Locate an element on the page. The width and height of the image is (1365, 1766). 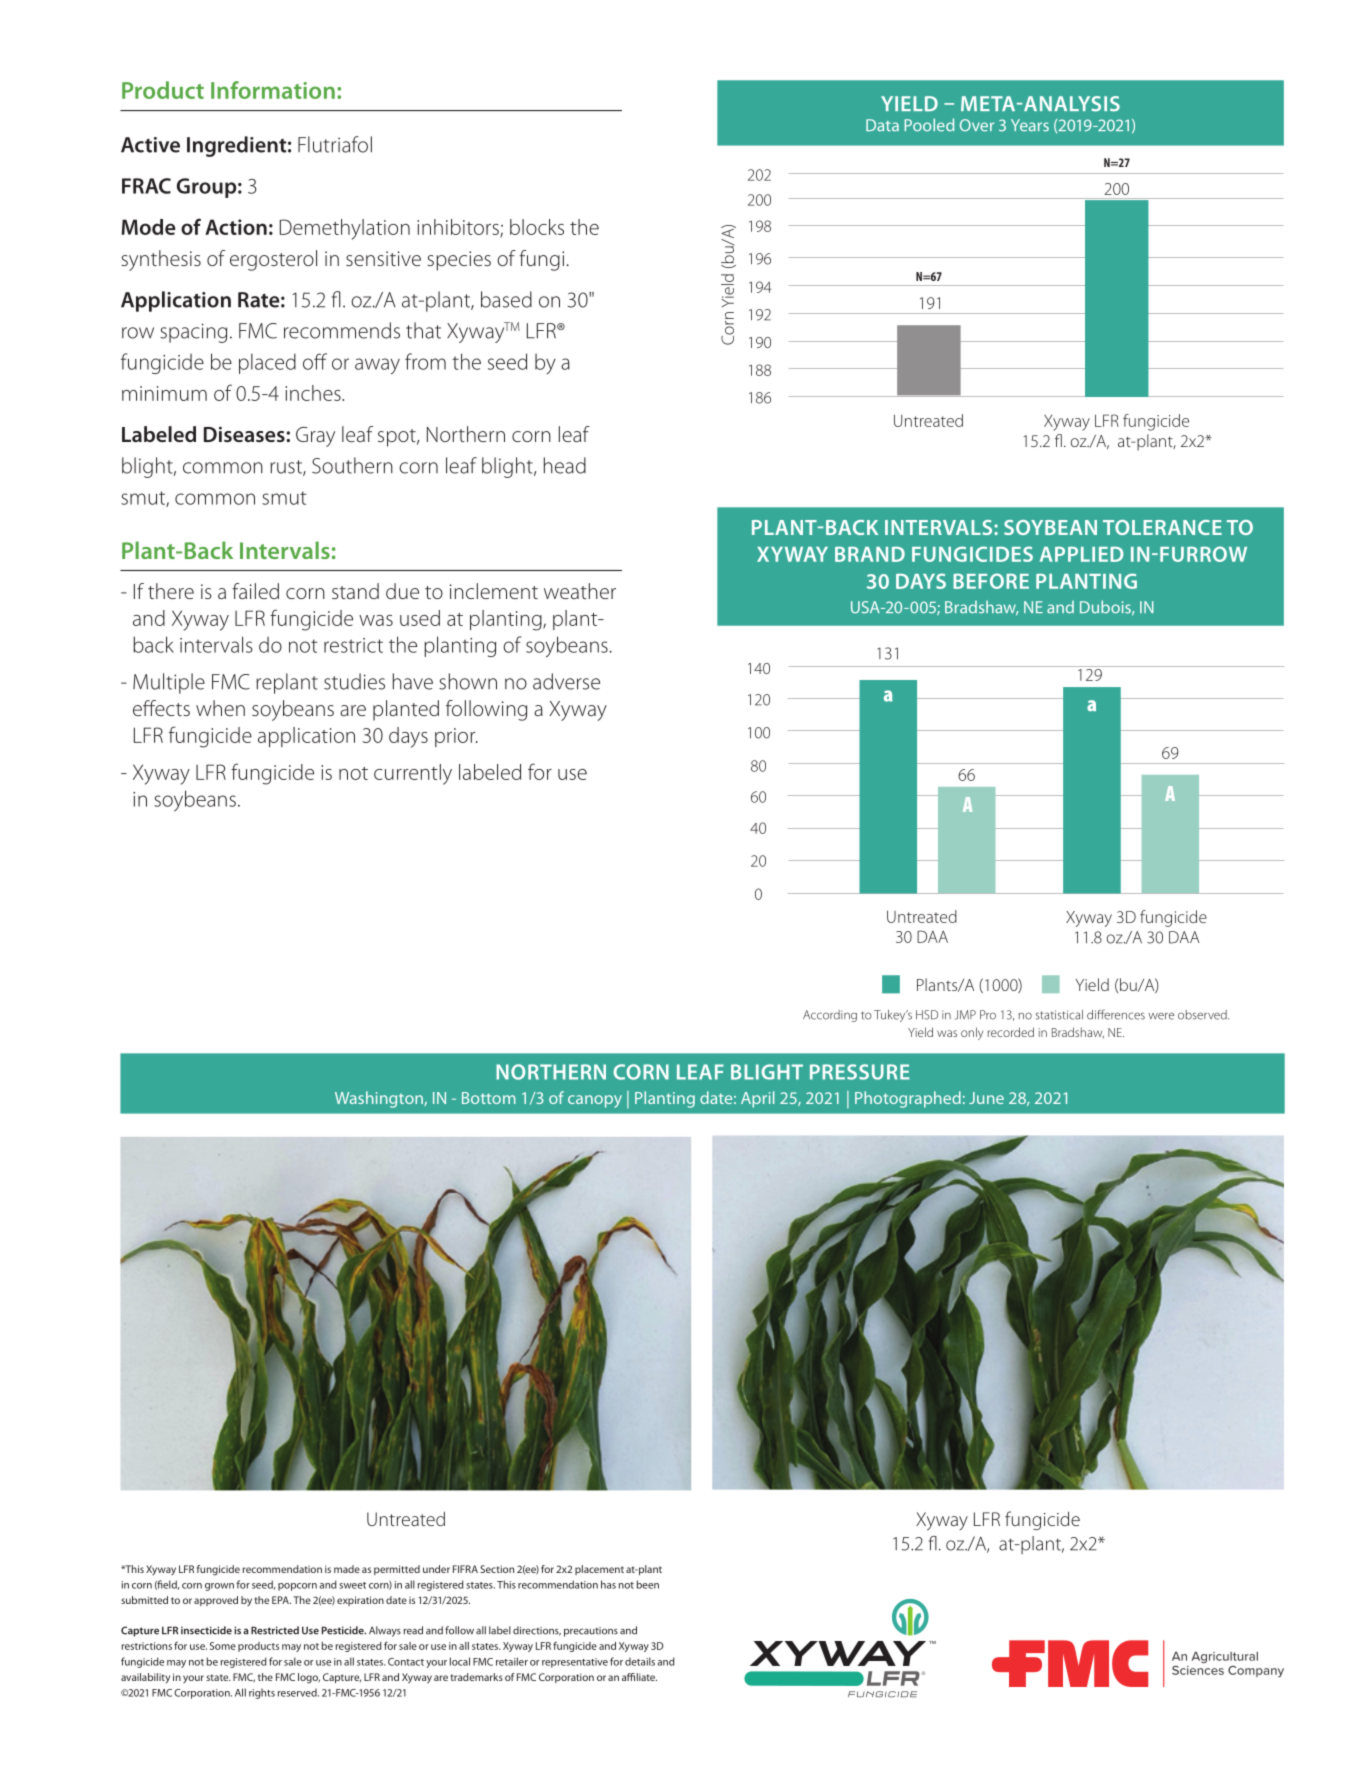
Some is located at coordinates (223, 1646).
